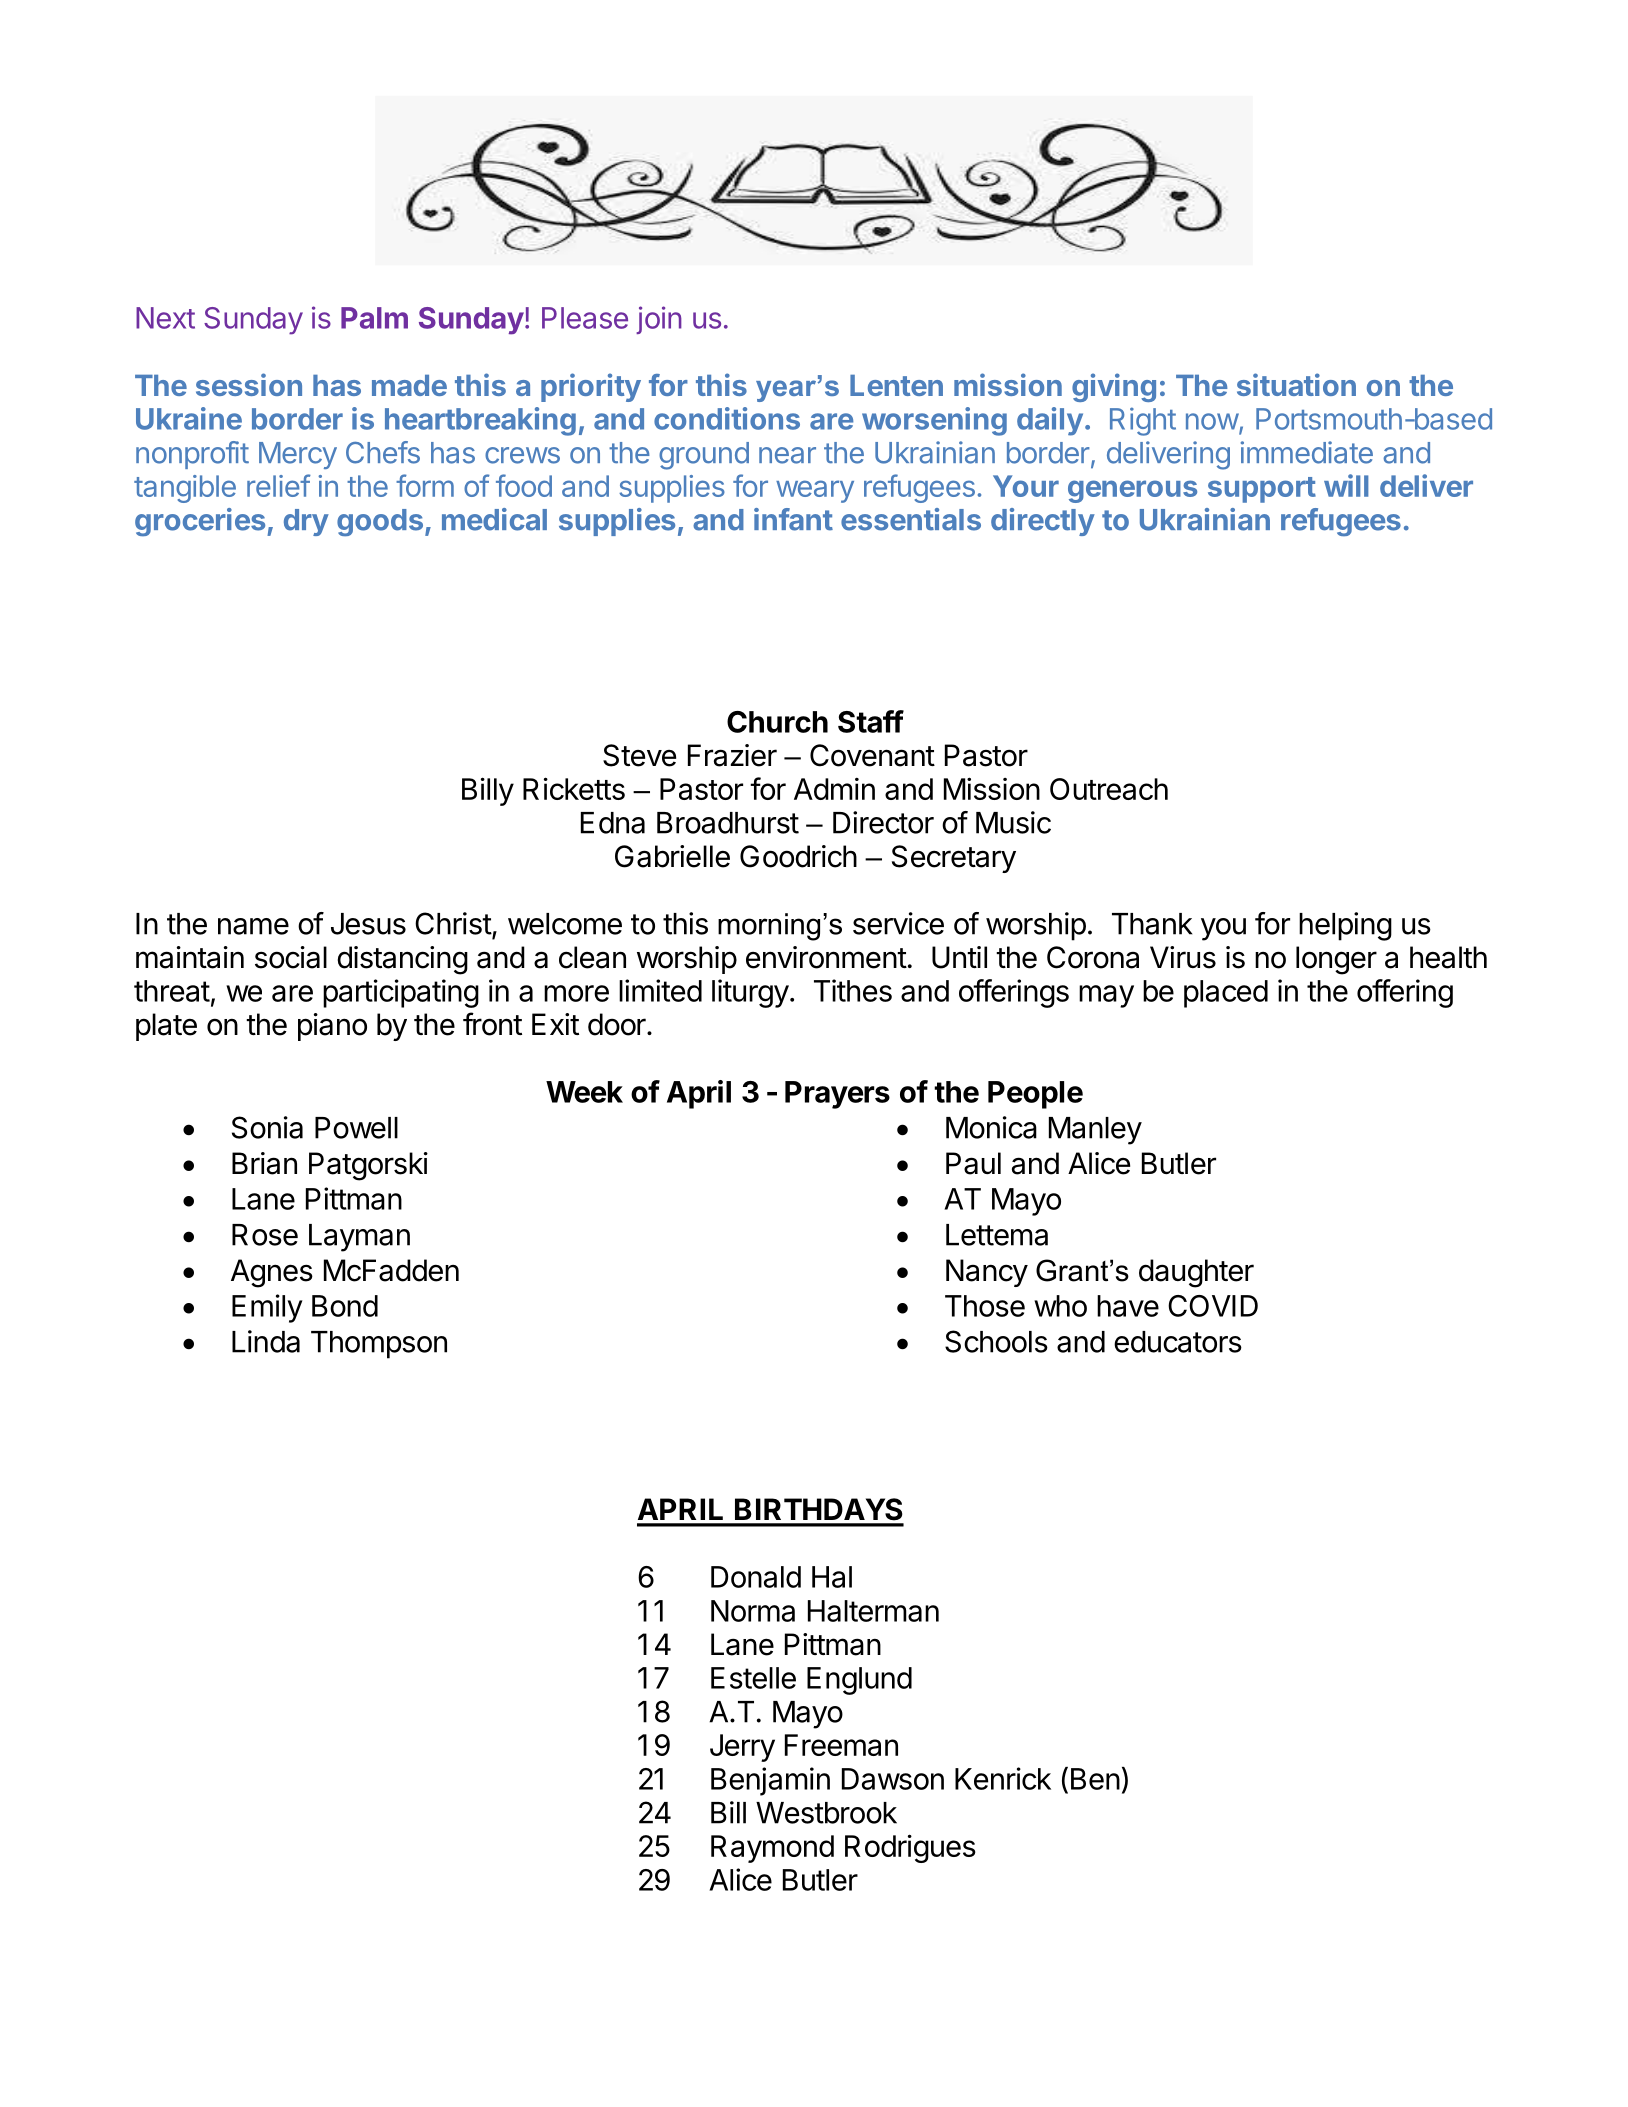 Image resolution: width=1628 pixels, height=2107 pixels. I want to click on Rodrigues, so click(910, 1848).
